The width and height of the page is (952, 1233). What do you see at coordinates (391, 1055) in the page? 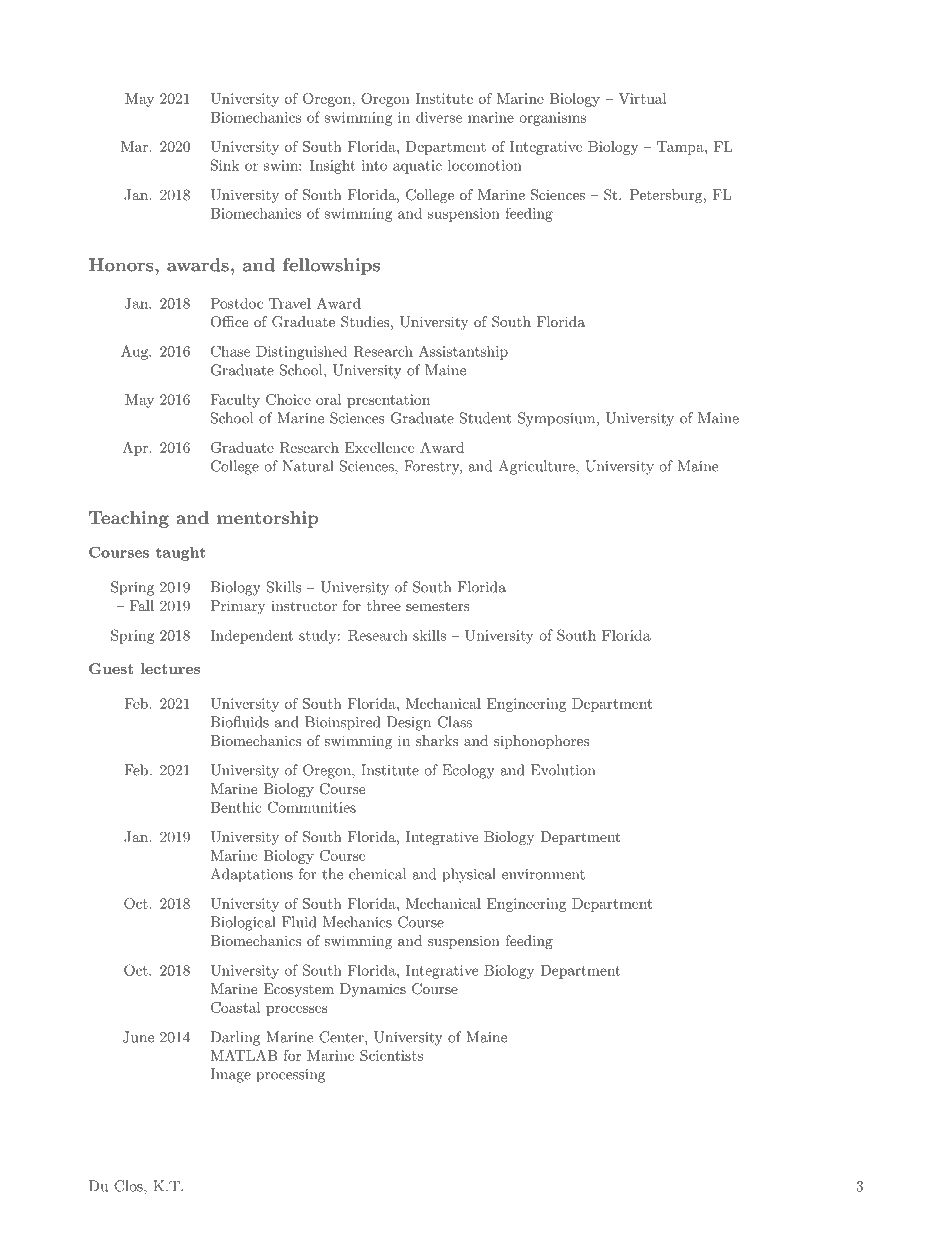
I see `Scientists` at bounding box center [391, 1055].
